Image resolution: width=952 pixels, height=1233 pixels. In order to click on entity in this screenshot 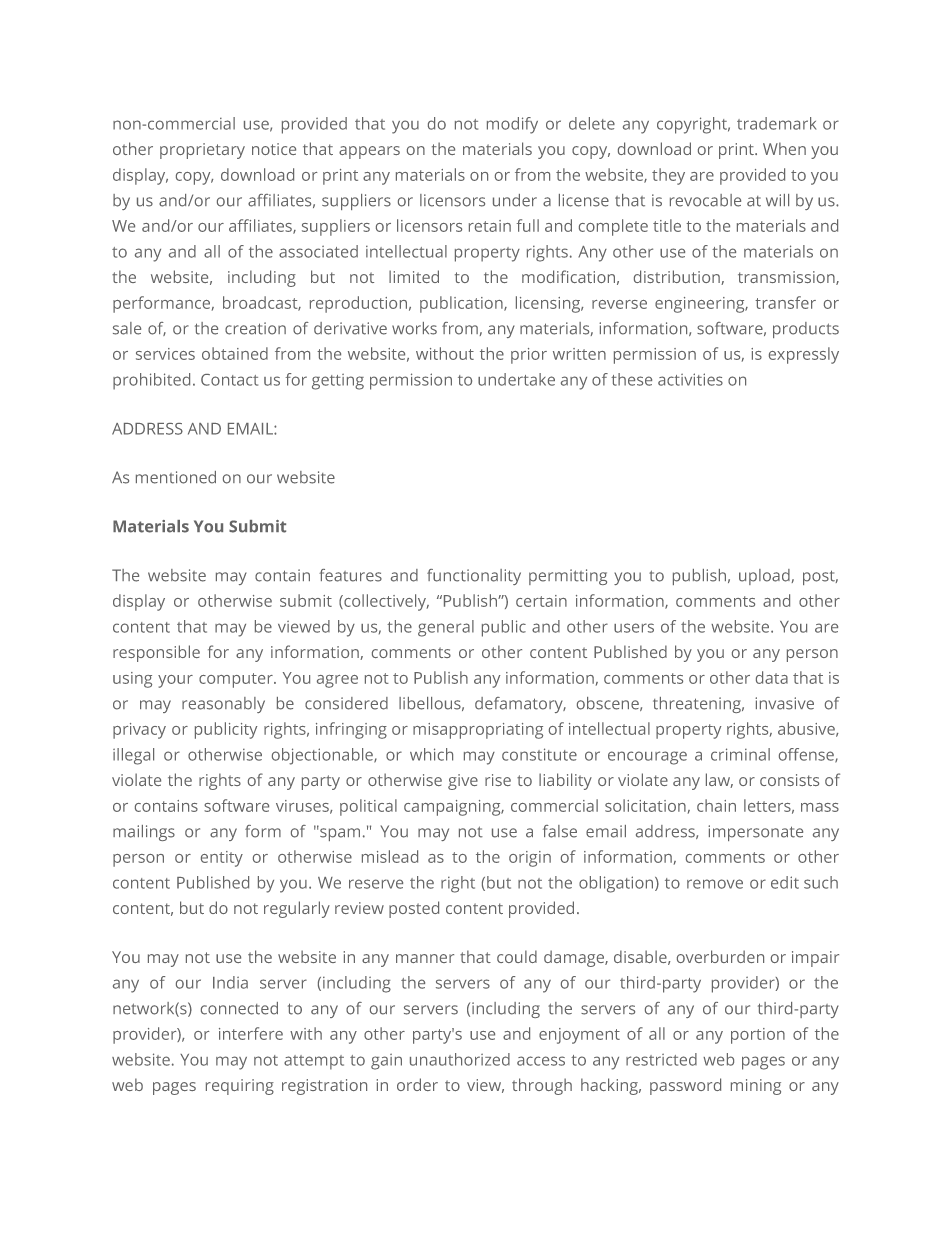, I will do `click(222, 859)`.
